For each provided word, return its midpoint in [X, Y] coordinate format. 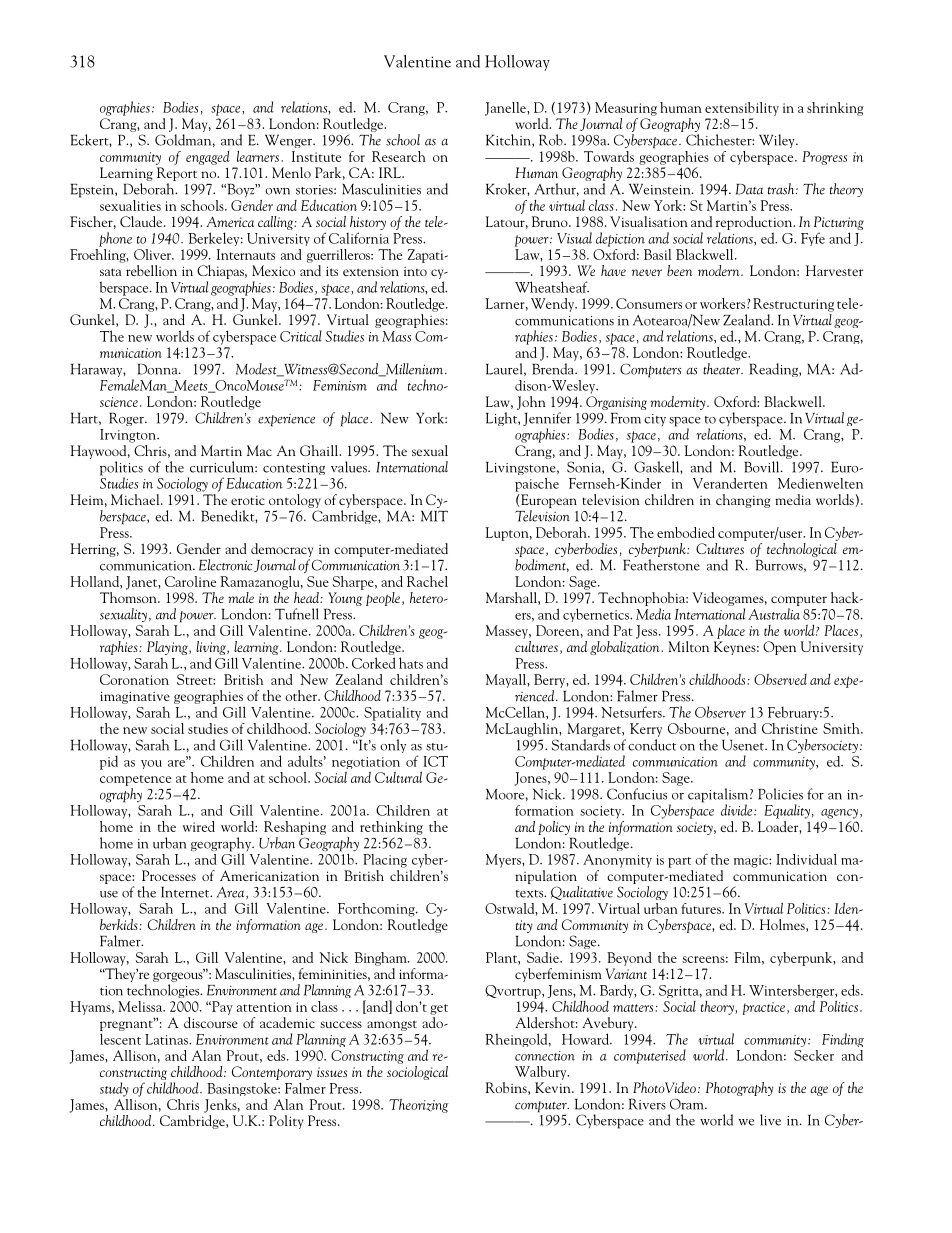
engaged [208, 158]
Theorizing [419, 1106]
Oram [688, 1104]
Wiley [778, 141]
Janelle [506, 109]
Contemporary [272, 1074]
